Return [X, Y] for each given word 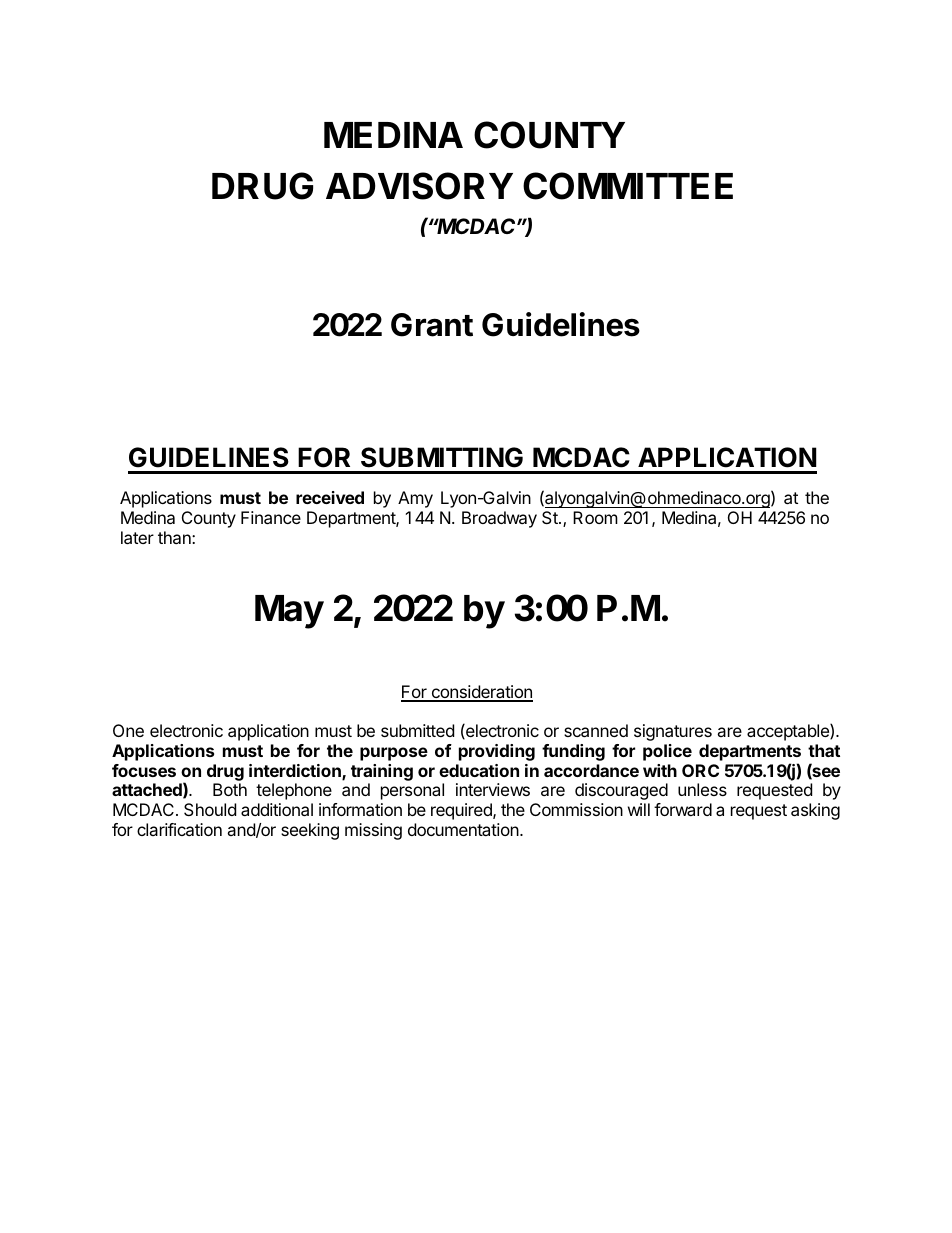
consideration [481, 693]
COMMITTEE [628, 186]
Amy [415, 499]
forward [683, 809]
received [330, 497]
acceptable [789, 732]
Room [595, 517]
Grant [432, 325]
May [289, 612]
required [462, 811]
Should [210, 809]
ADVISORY [419, 186]
